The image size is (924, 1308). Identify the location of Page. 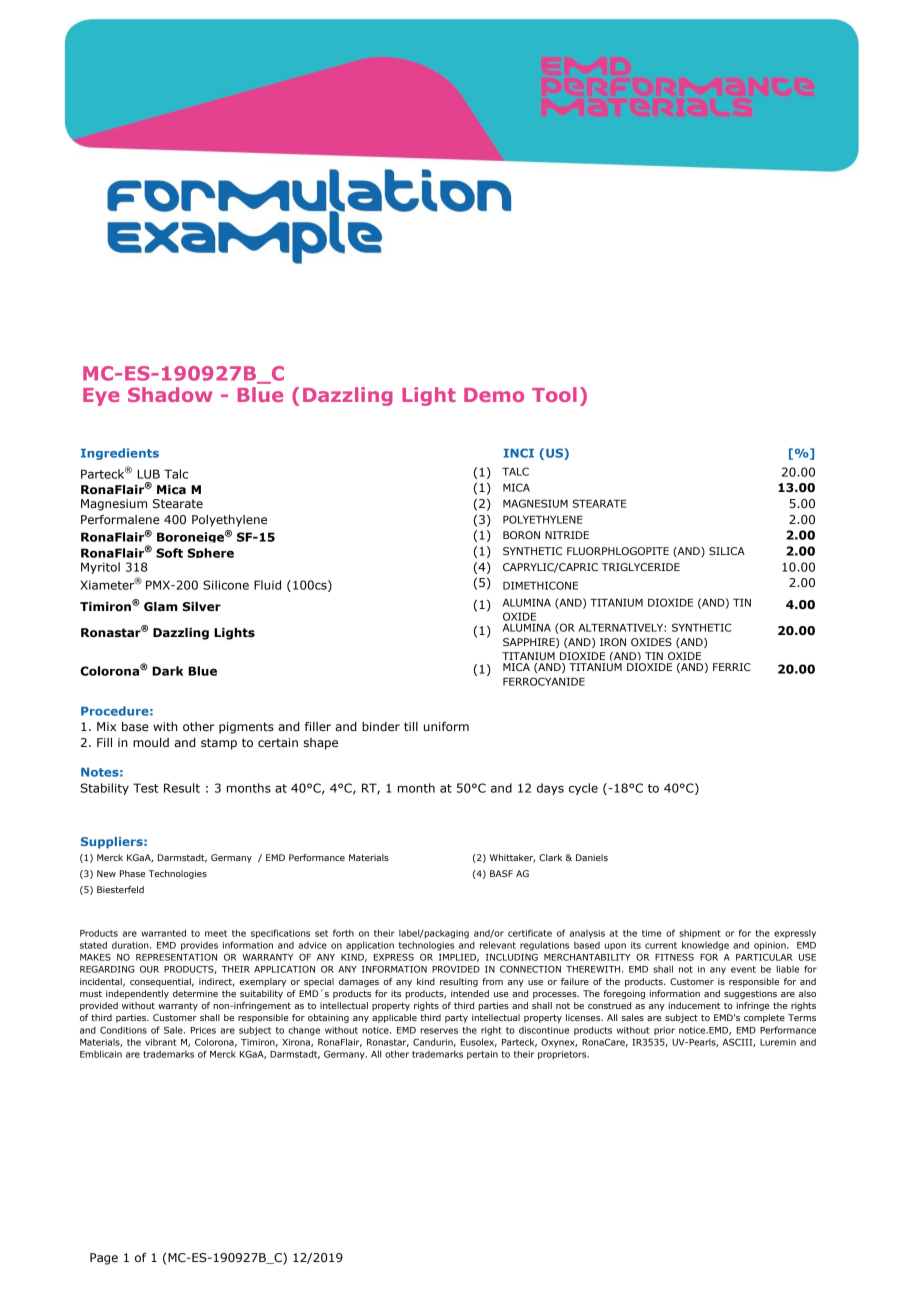
(104, 1259).
